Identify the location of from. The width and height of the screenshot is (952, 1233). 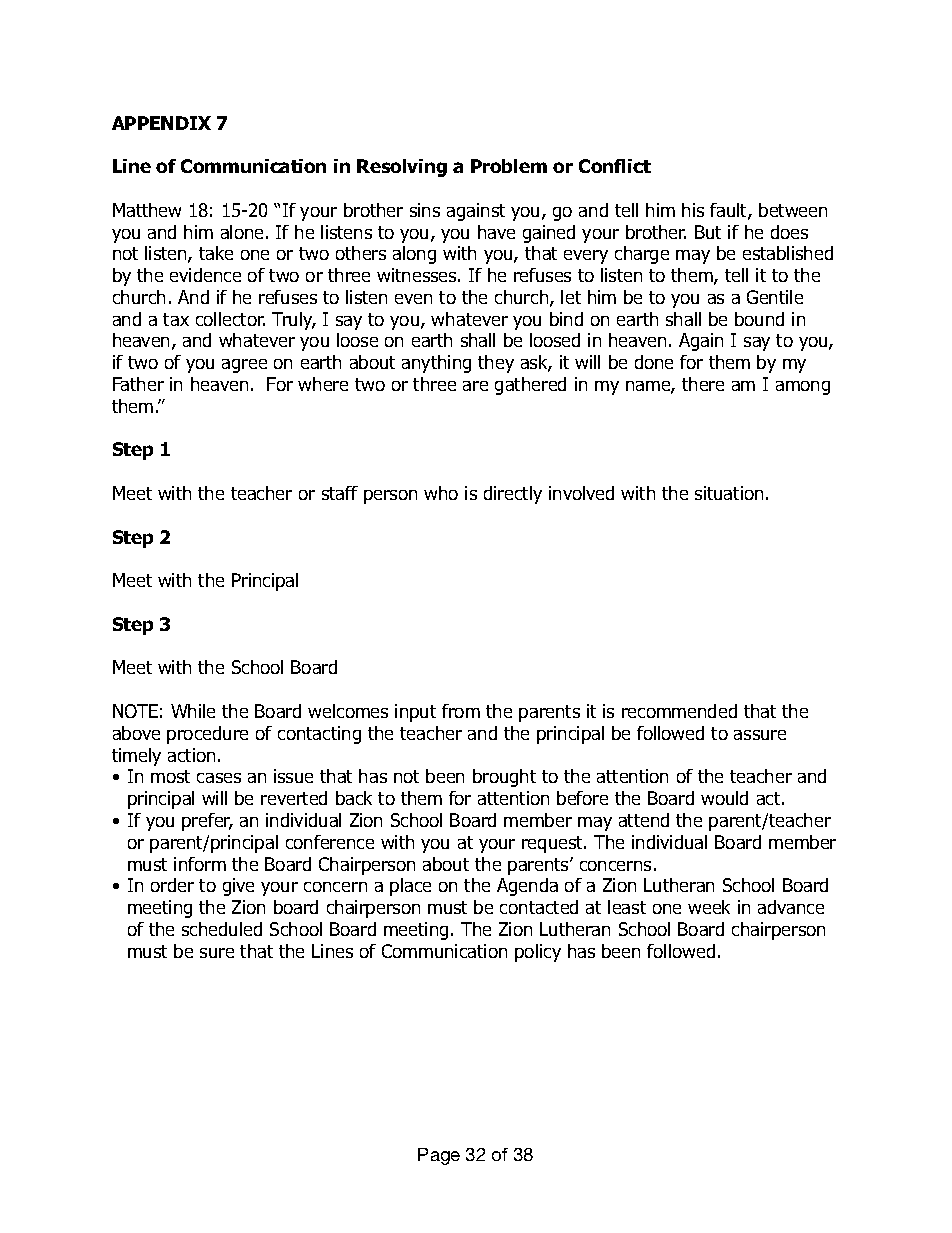
(461, 711).
